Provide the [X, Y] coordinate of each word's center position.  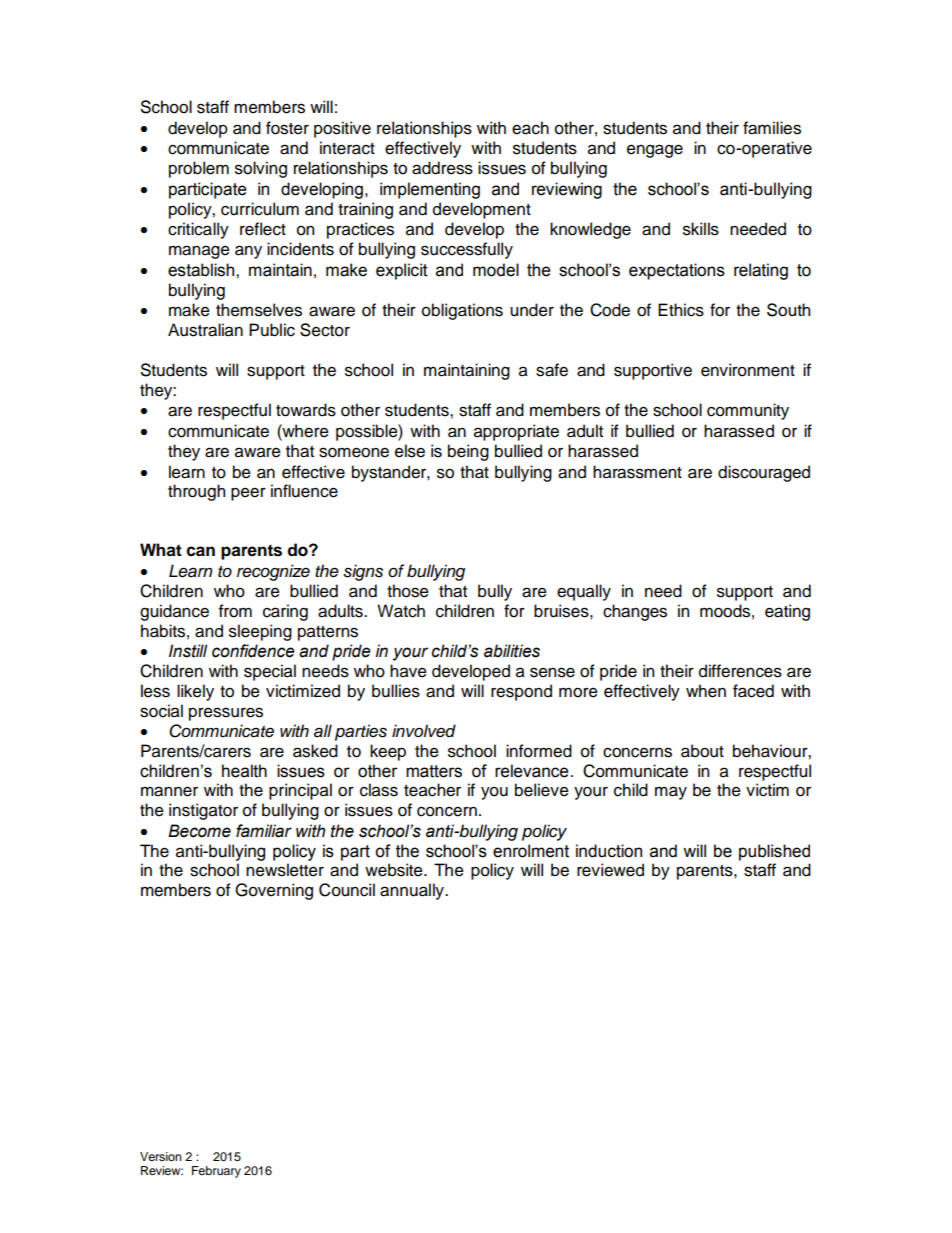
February [216, 1172]
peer [248, 494]
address [442, 168]
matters [434, 771]
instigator [203, 811]
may [671, 793]
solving [261, 169]
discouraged [764, 473]
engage [655, 151]
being [468, 452]
